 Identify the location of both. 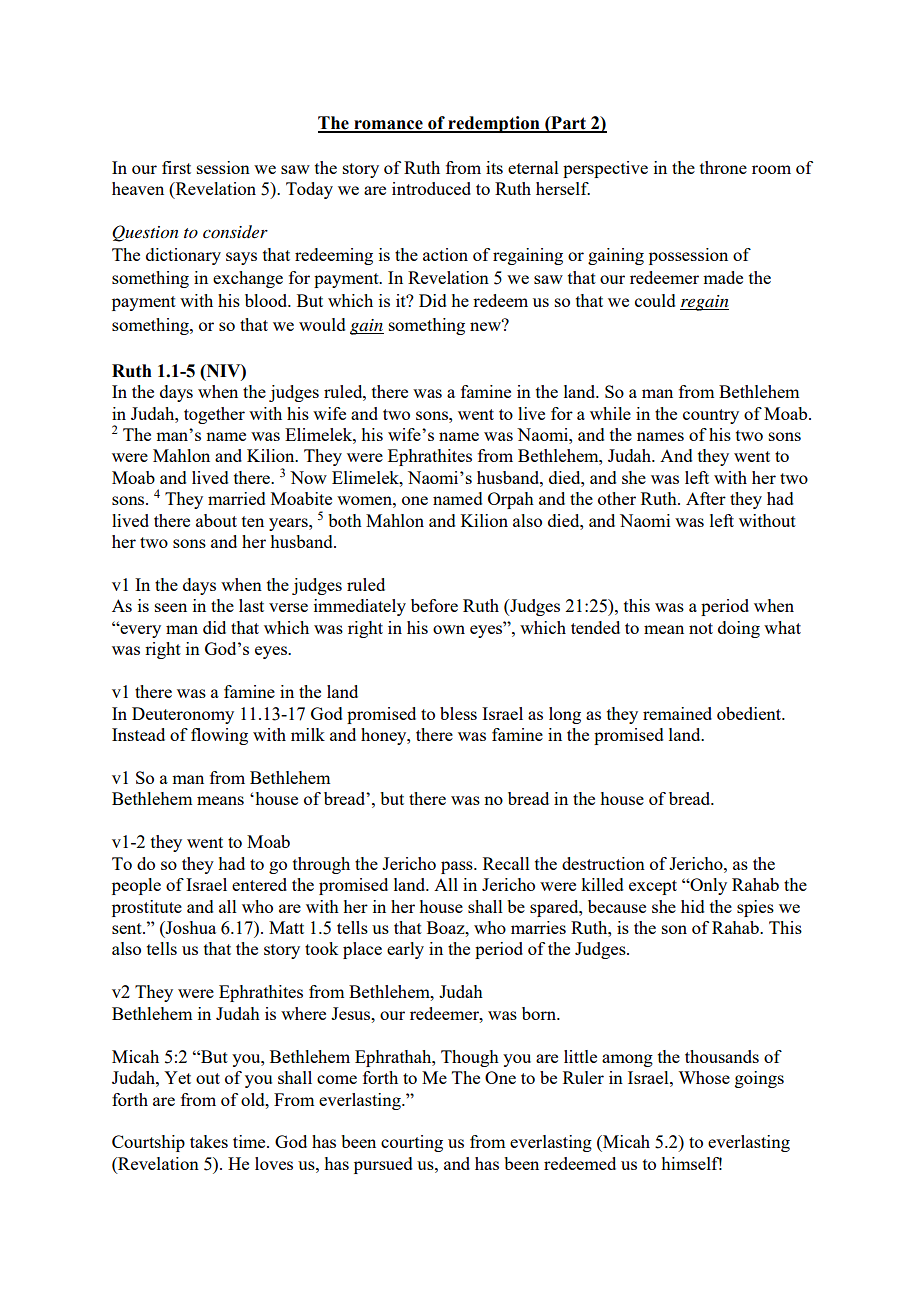
(345, 520).
